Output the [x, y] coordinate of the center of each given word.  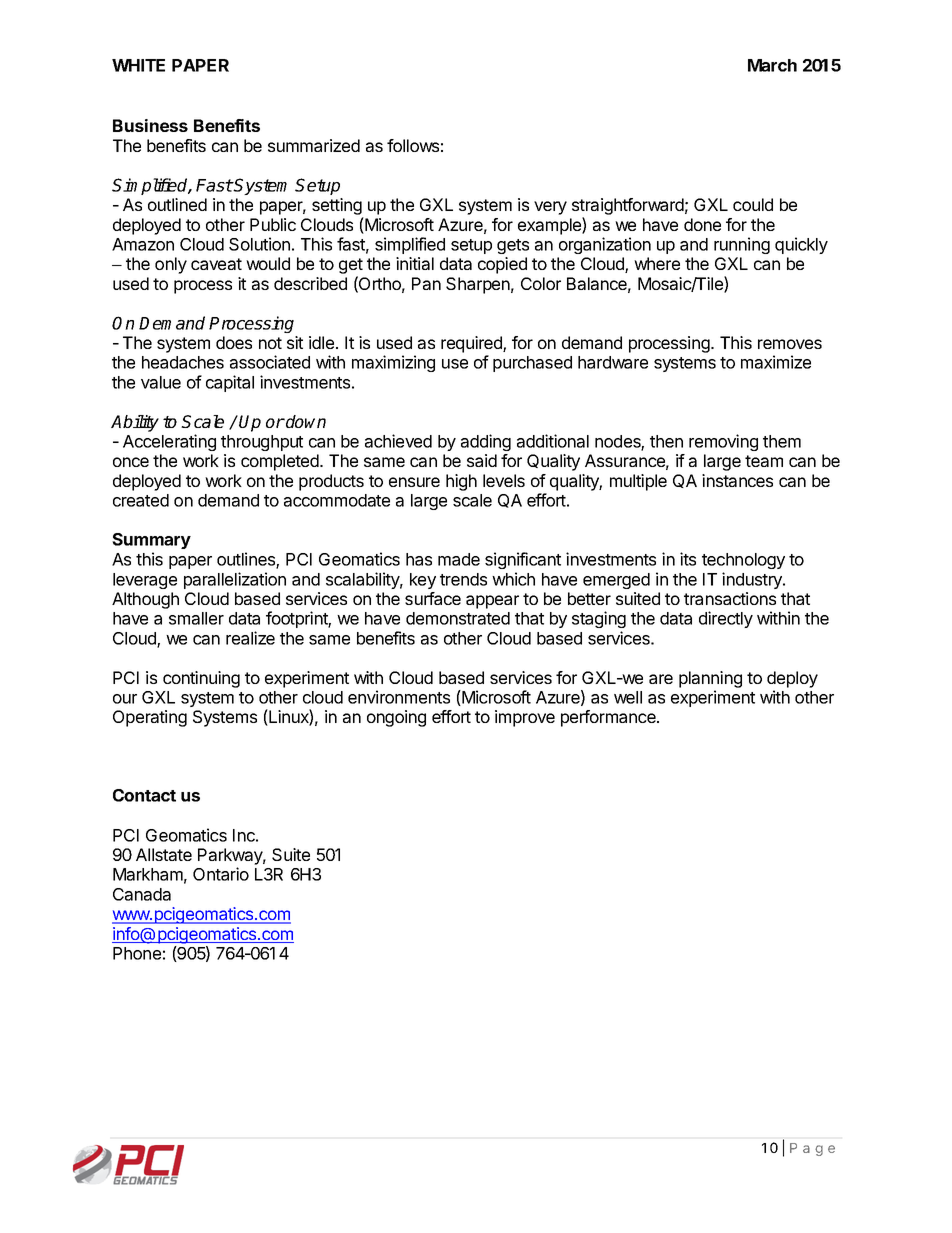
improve [525, 718]
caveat [216, 264]
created [141, 500]
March [772, 65]
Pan [426, 283]
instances [737, 480]
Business [150, 125]
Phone [137, 953]
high [461, 482]
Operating [150, 718]
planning [710, 679]
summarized [314, 145]
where [657, 263]
